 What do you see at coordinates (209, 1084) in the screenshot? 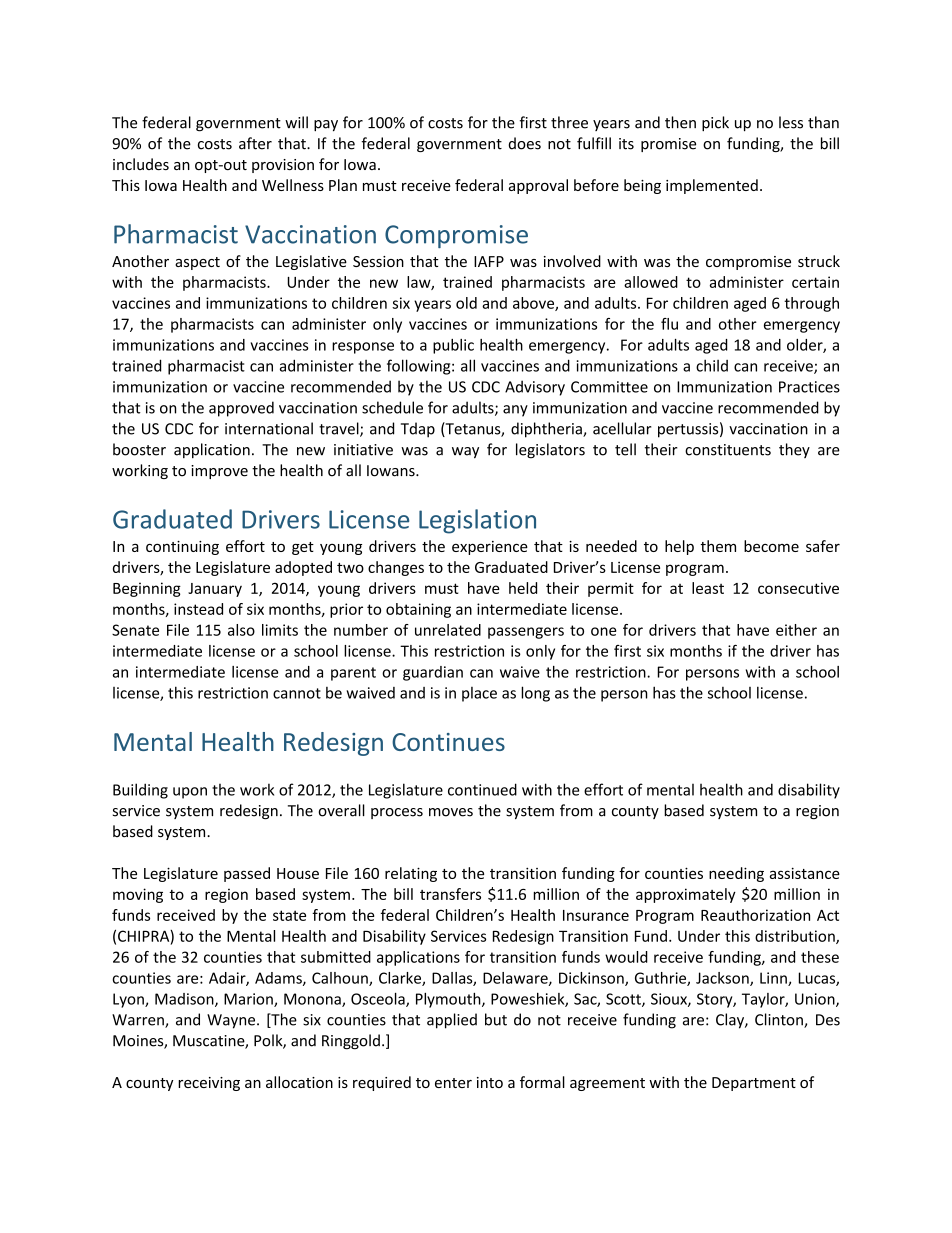
I see `receiving` at bounding box center [209, 1084].
